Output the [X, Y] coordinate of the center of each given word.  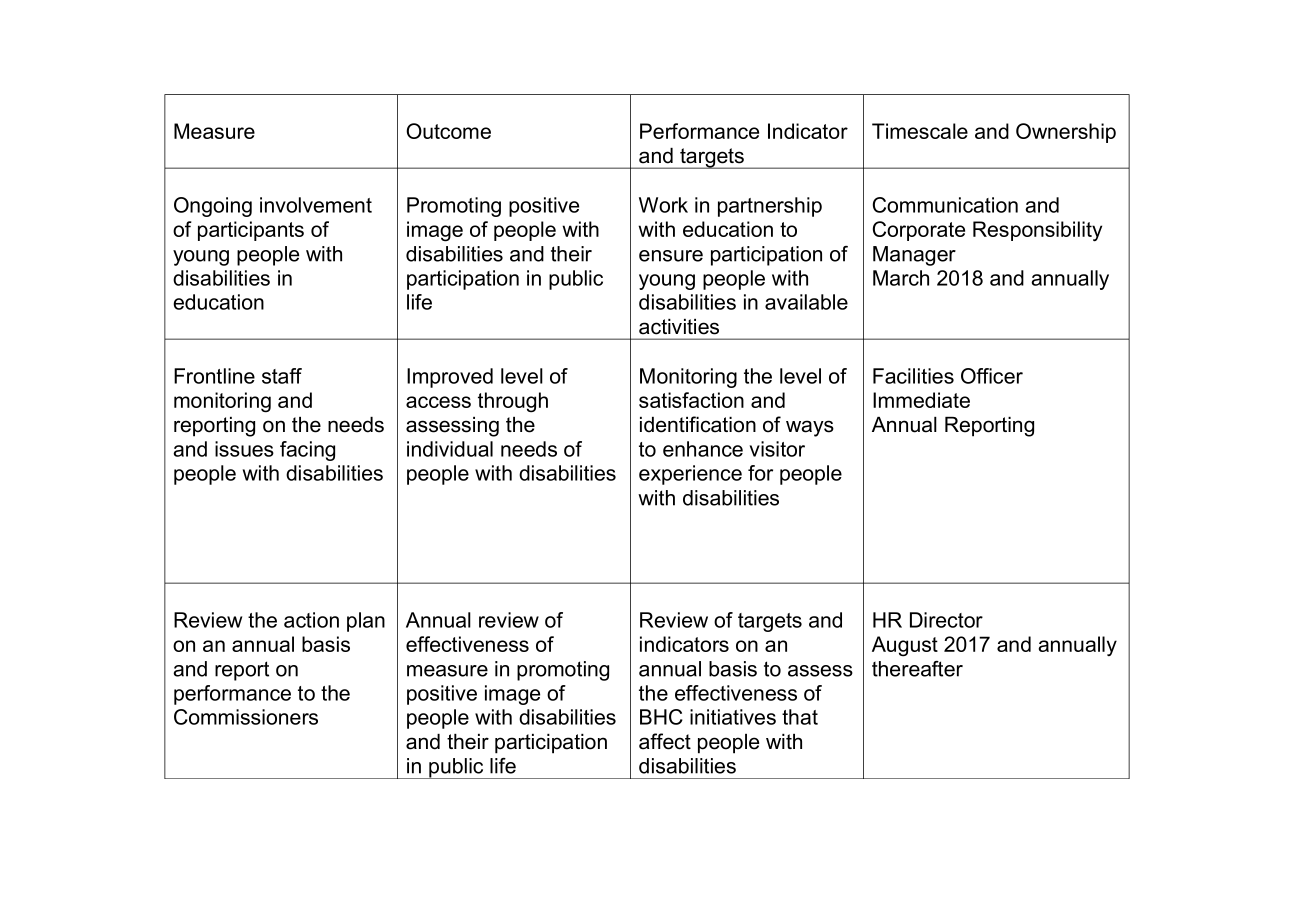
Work [663, 205]
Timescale [920, 131]
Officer [992, 376]
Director [946, 620]
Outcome [448, 131]
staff [282, 376]
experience [690, 475]
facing [307, 451]
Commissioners [246, 717]
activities [679, 327]
